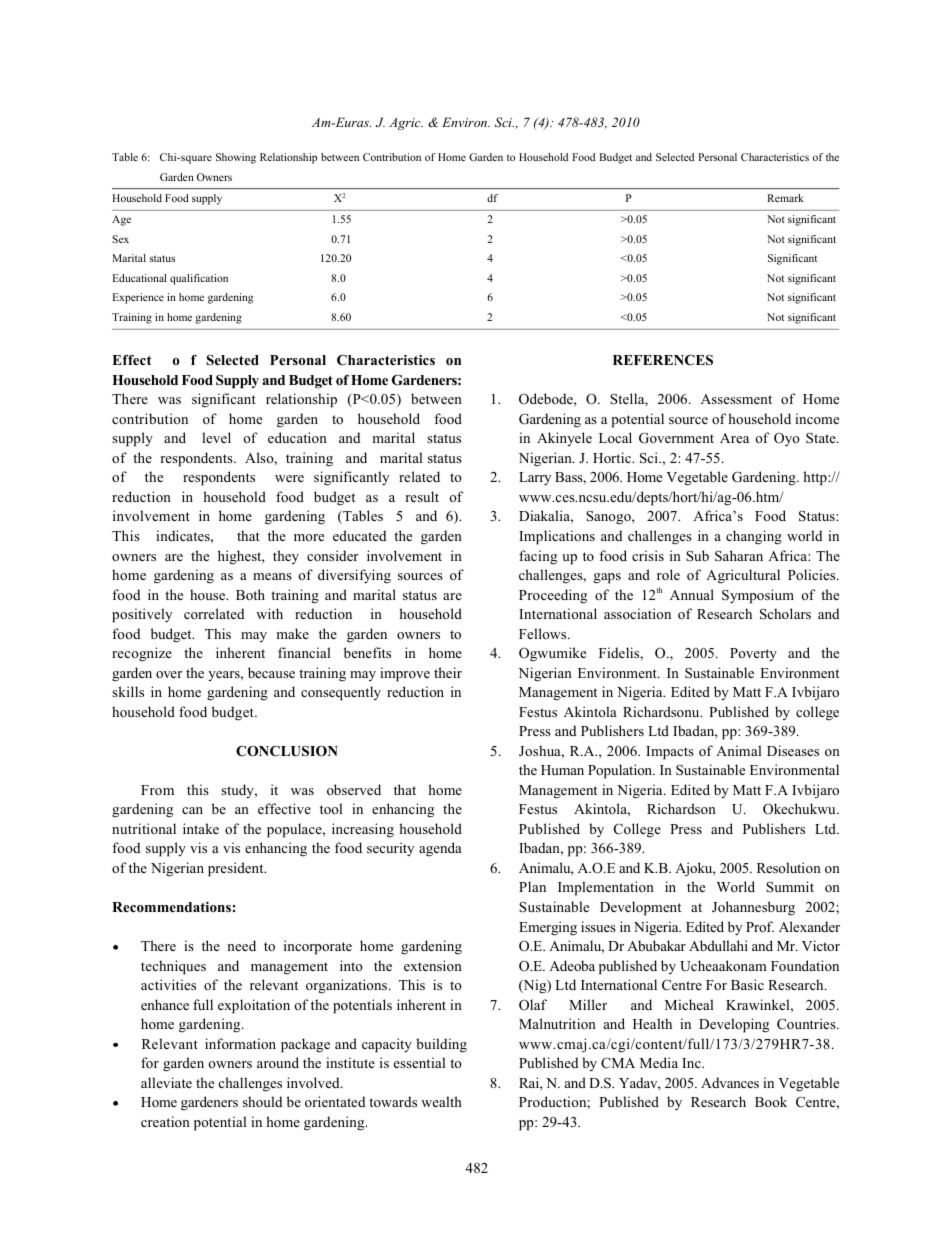  Describe the element at coordinates (199, 279) in the screenshot. I see `qualification` at that location.
